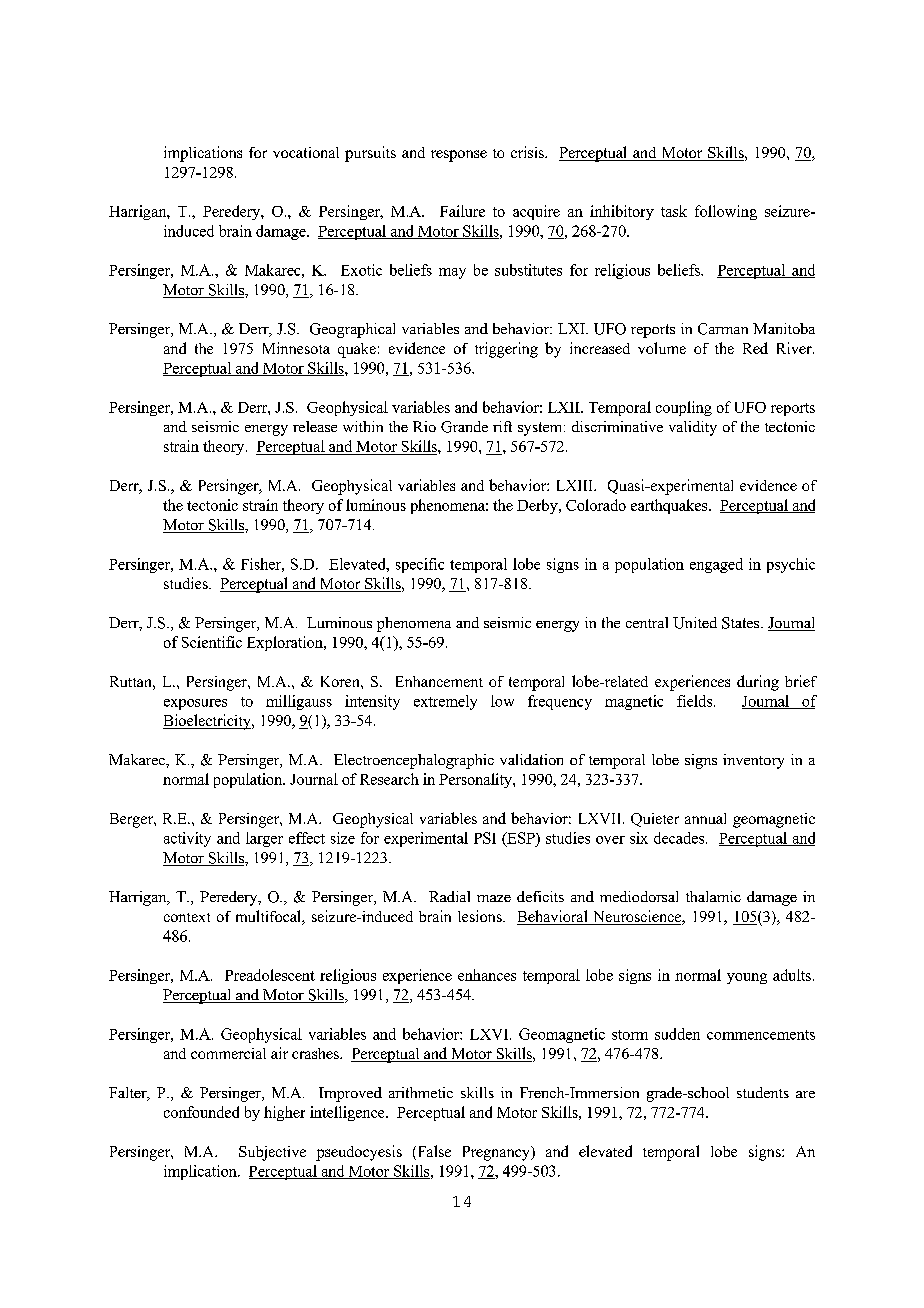 This page has height=1308, width=924. I want to click on following, so click(726, 212).
